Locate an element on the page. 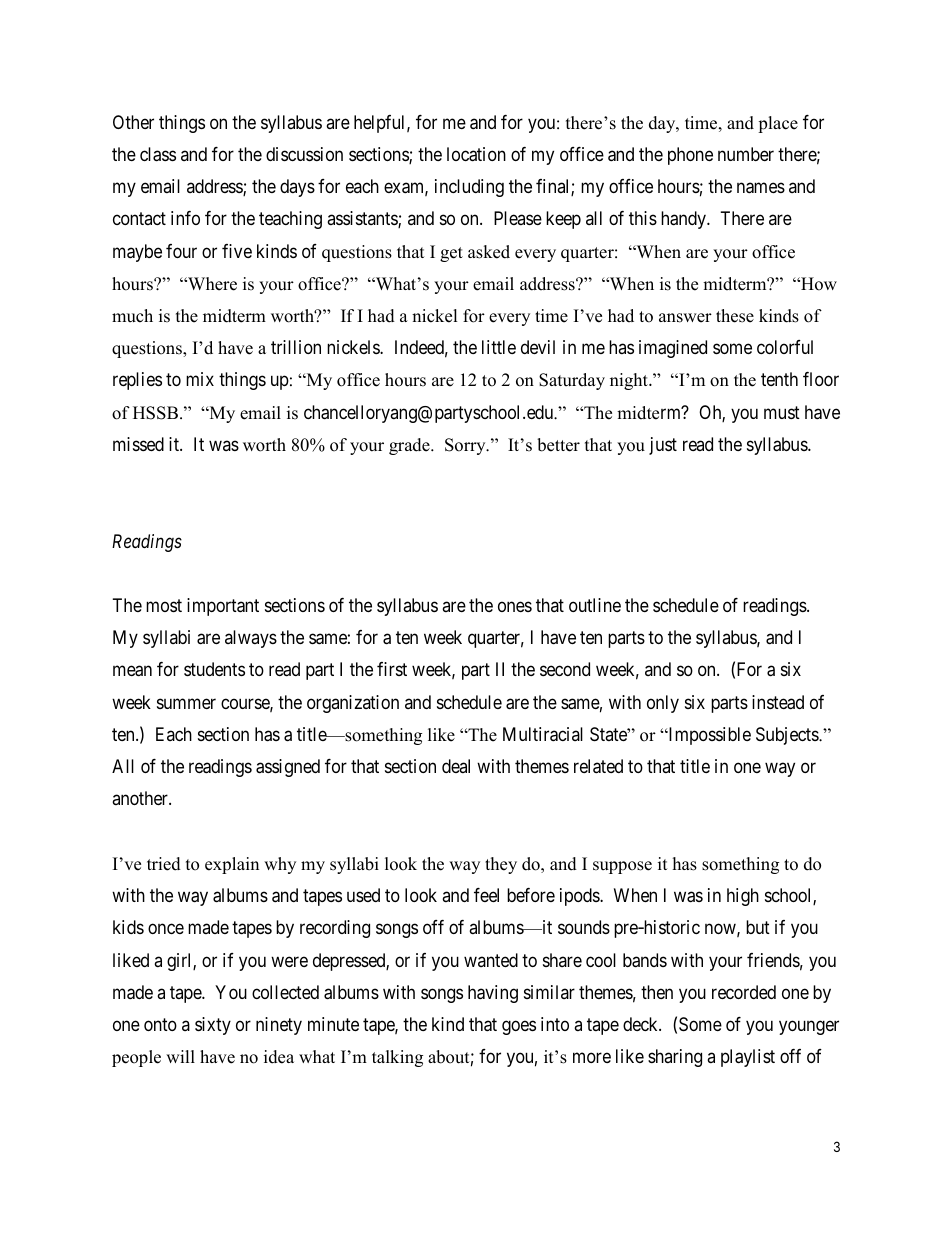 The width and height of the page is (952, 1233). goes is located at coordinates (519, 1028).
